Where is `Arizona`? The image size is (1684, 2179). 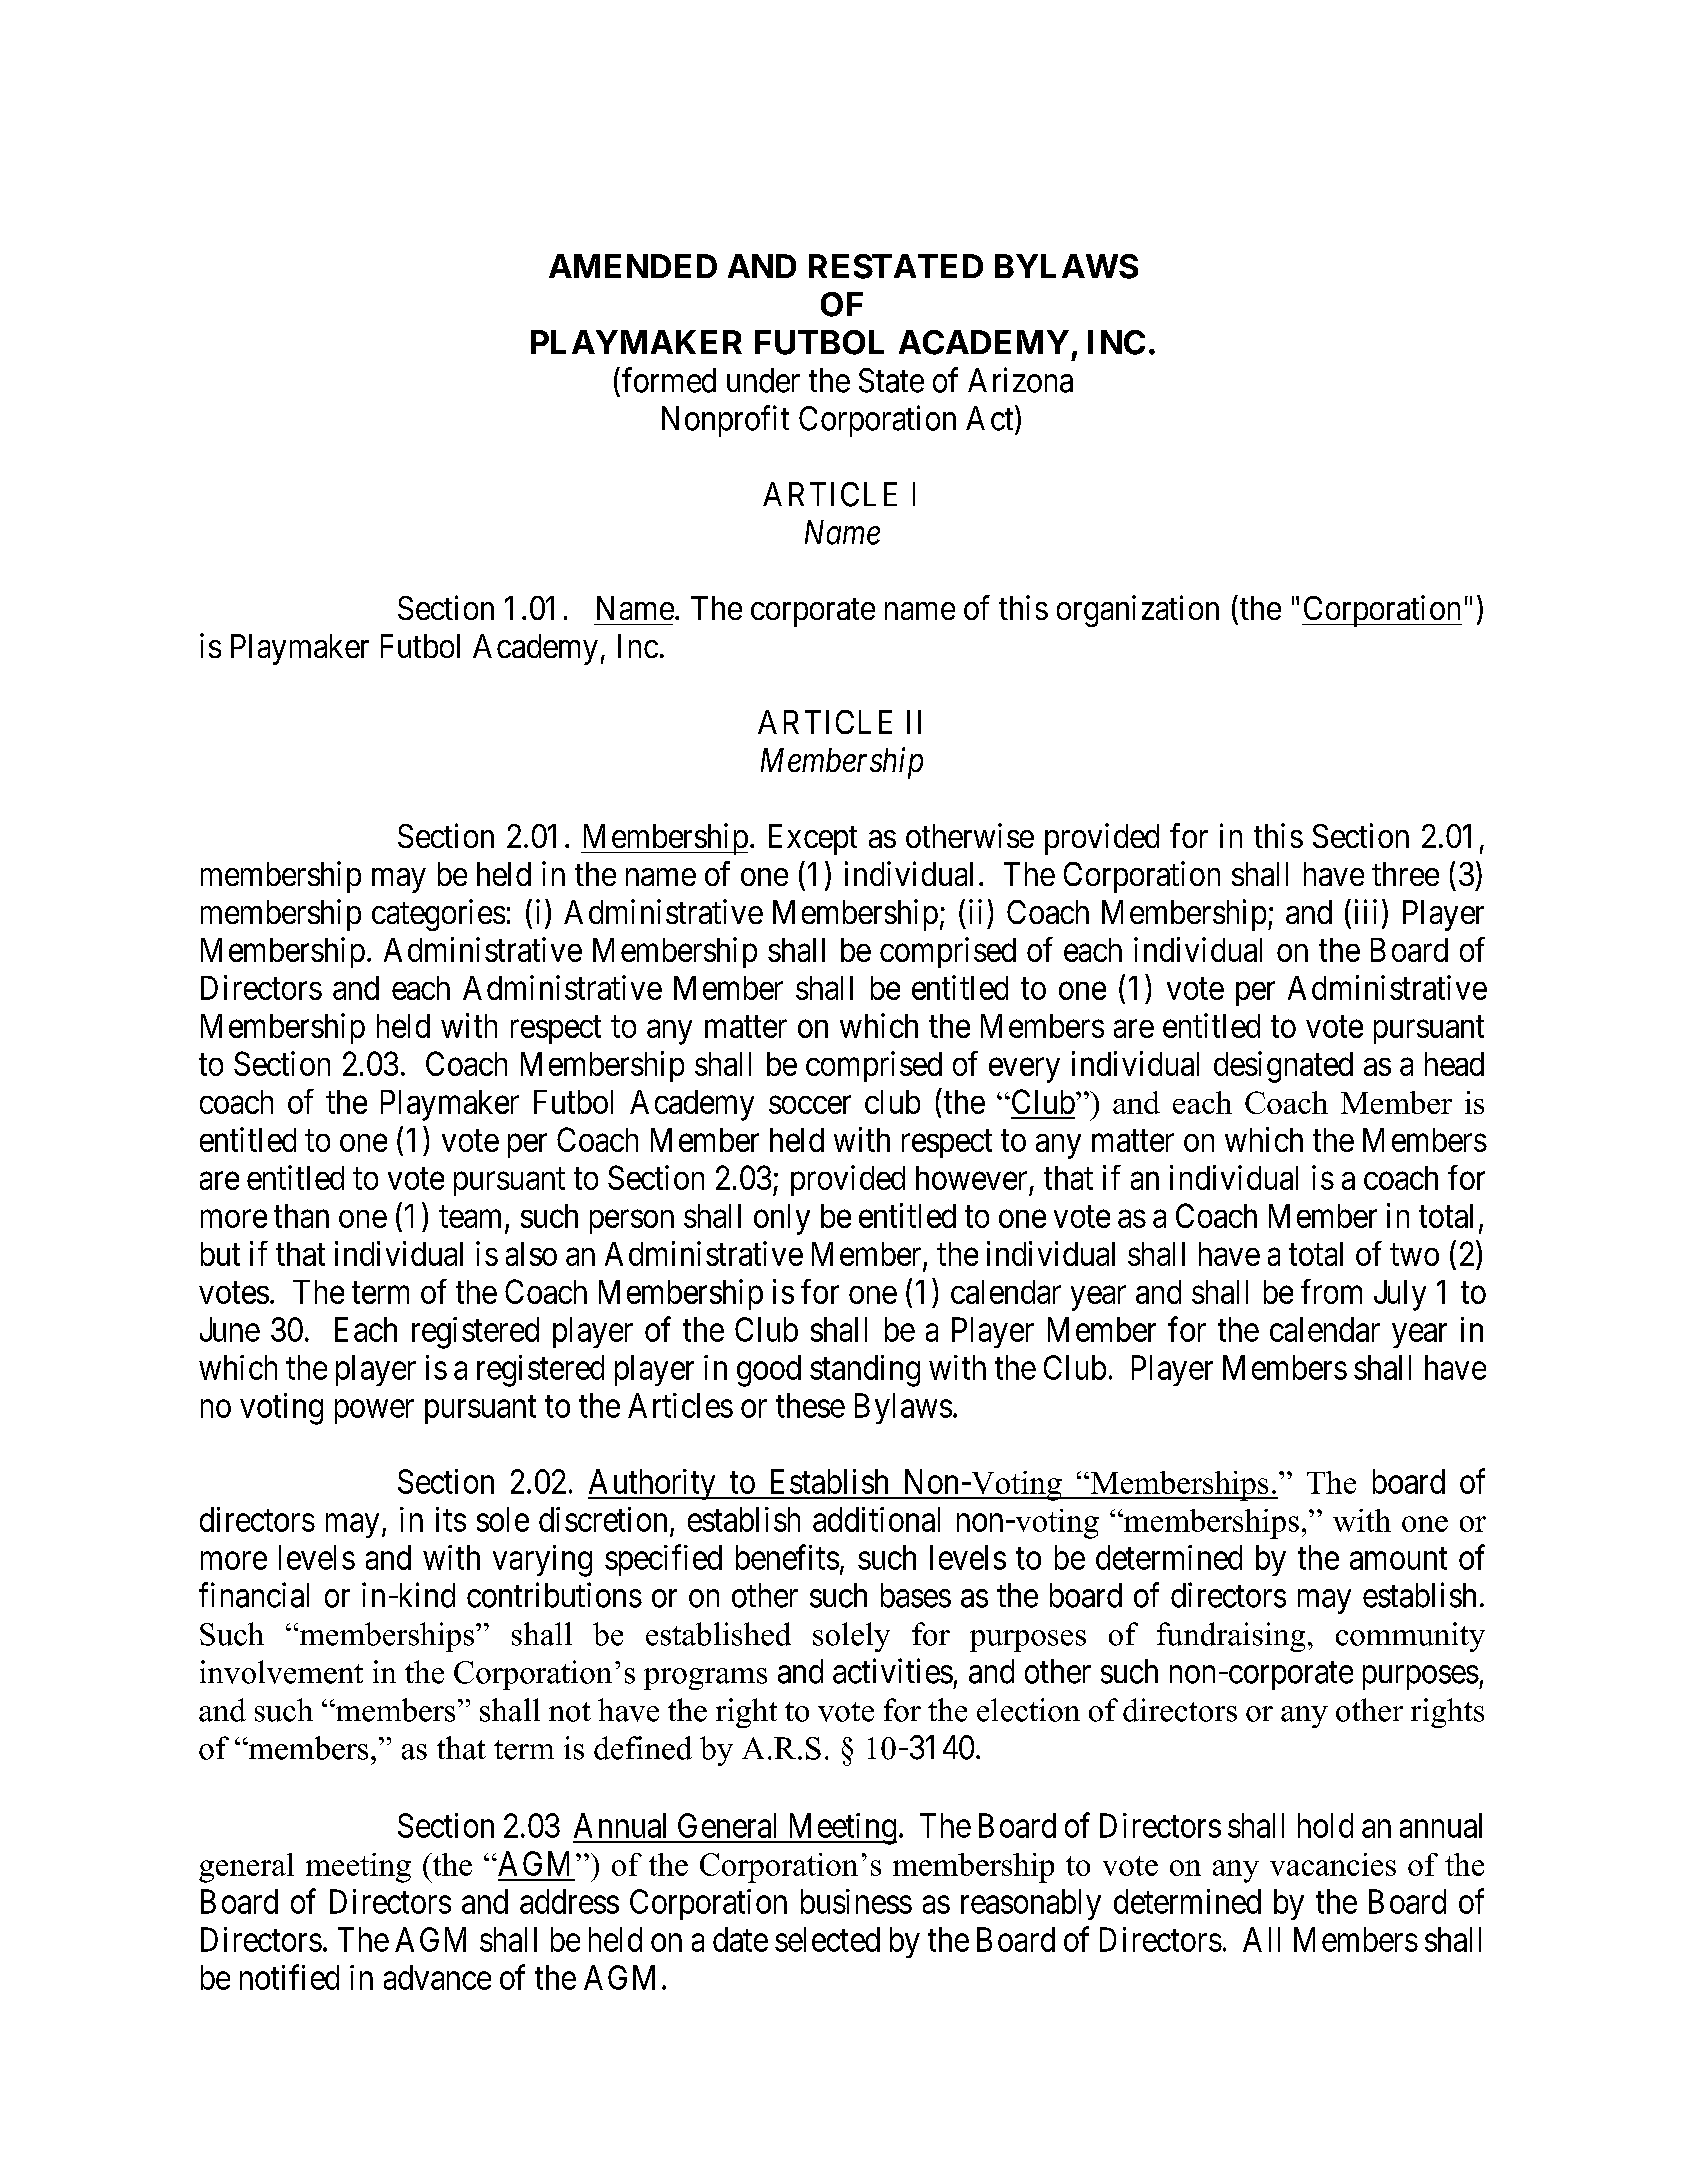
Arizona is located at coordinates (1020, 380).
